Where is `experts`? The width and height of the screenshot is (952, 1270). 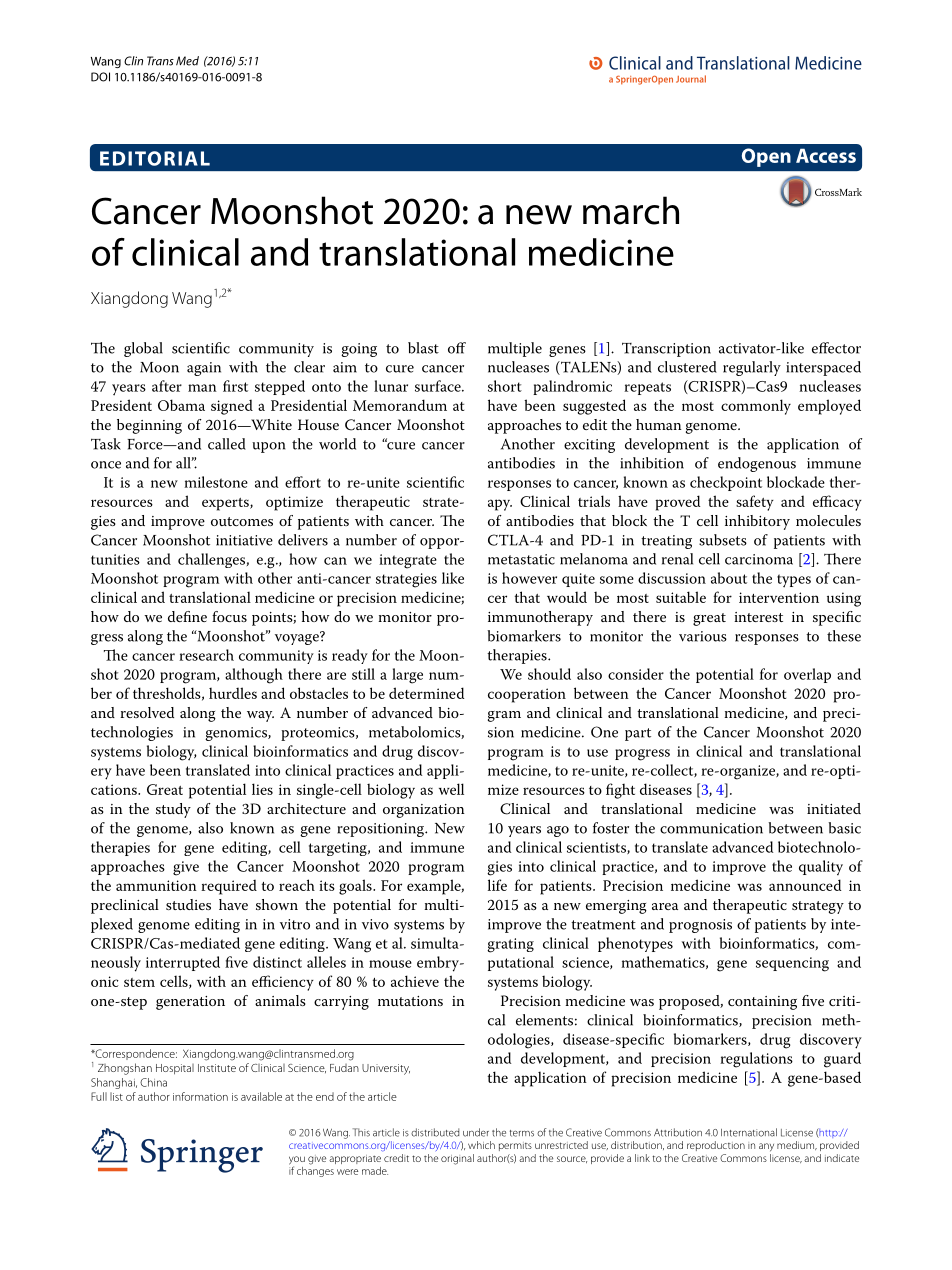 experts is located at coordinates (226, 504).
